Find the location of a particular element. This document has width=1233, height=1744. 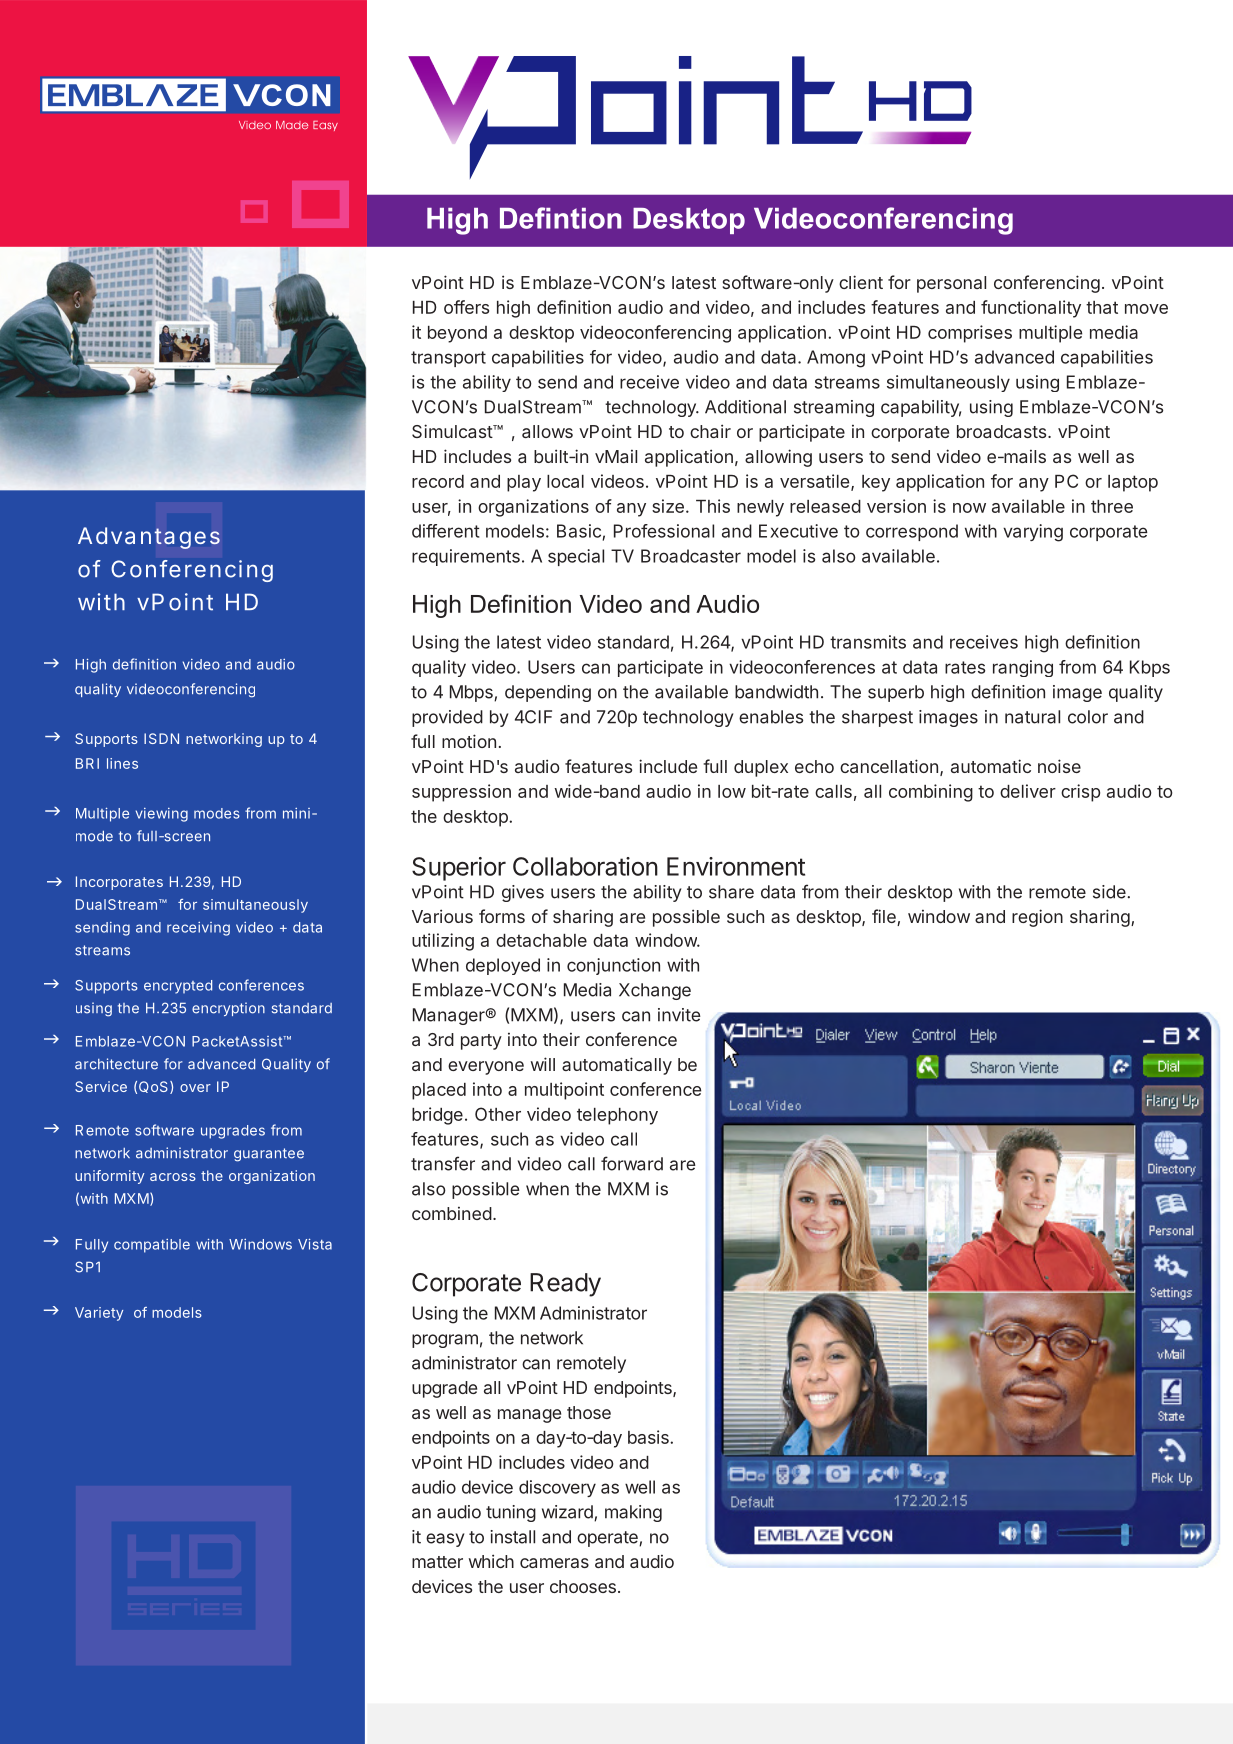

Advantages is located at coordinates (149, 538).
